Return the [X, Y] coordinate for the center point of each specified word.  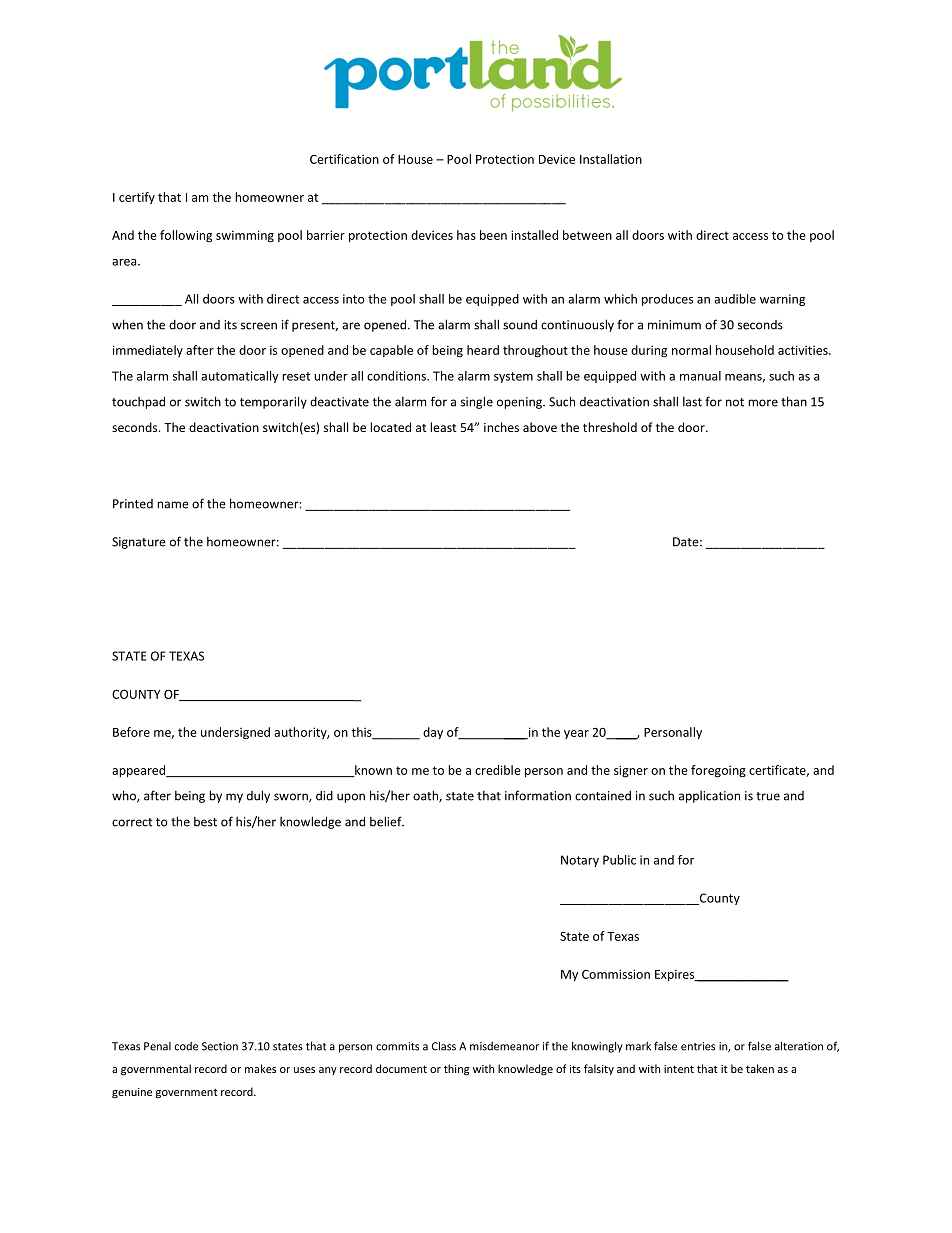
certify [137, 198]
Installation [611, 159]
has [466, 235]
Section [220, 1046]
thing [456, 1070]
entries [698, 1046]
